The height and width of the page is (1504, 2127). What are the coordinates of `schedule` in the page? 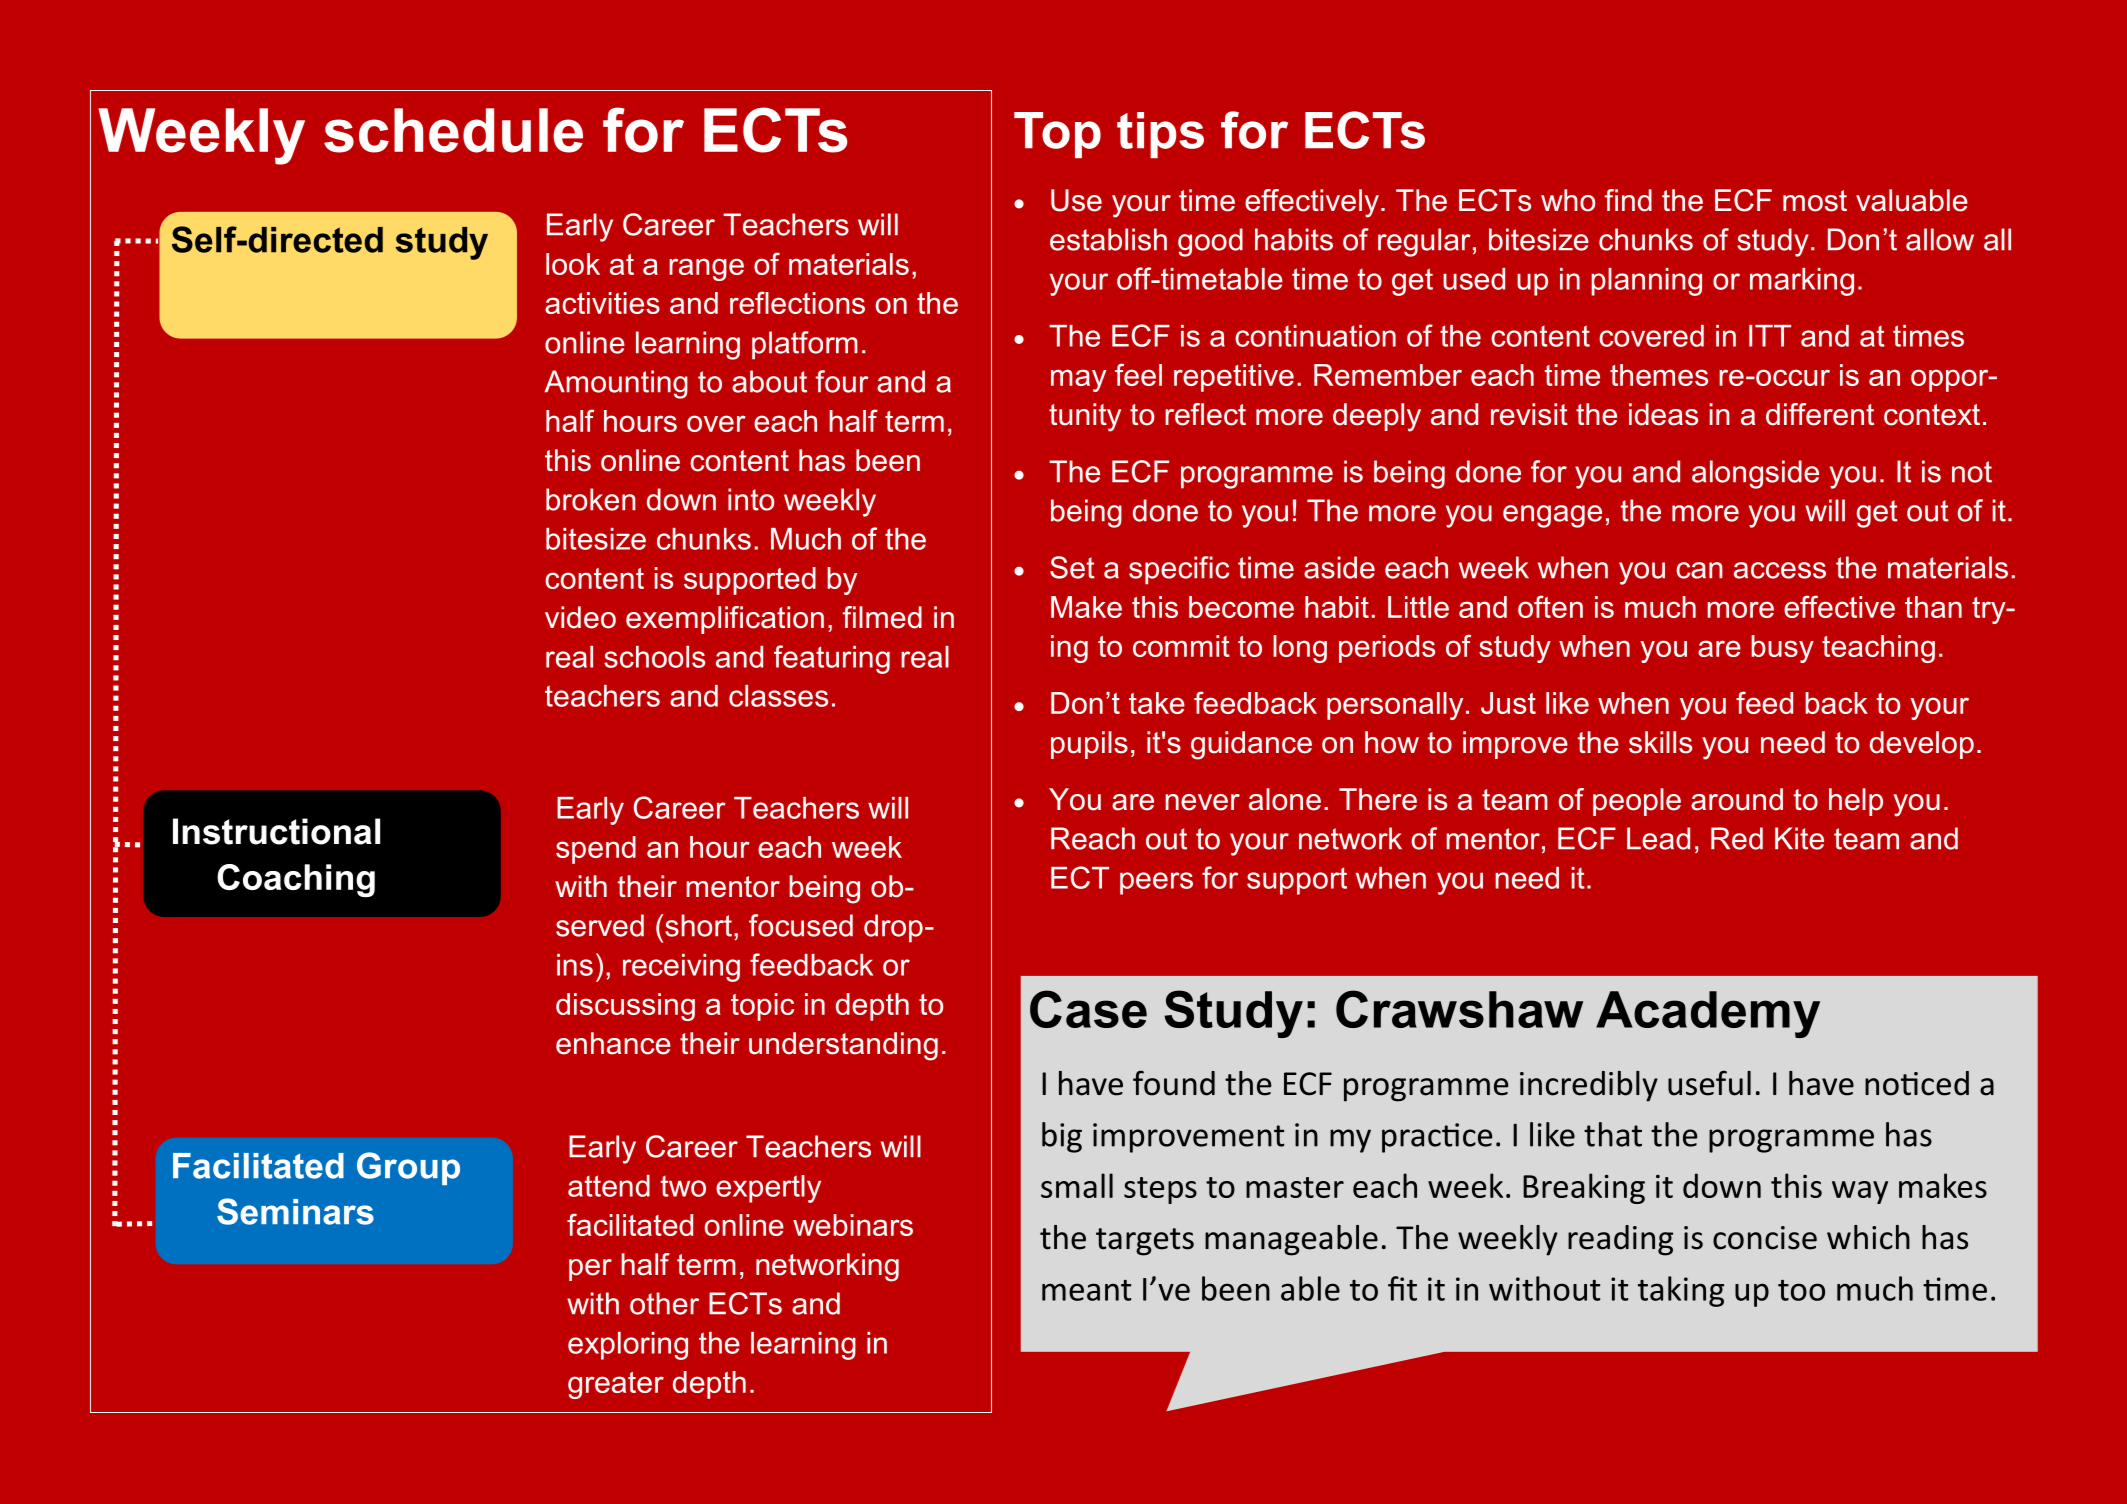 It's located at (453, 130).
